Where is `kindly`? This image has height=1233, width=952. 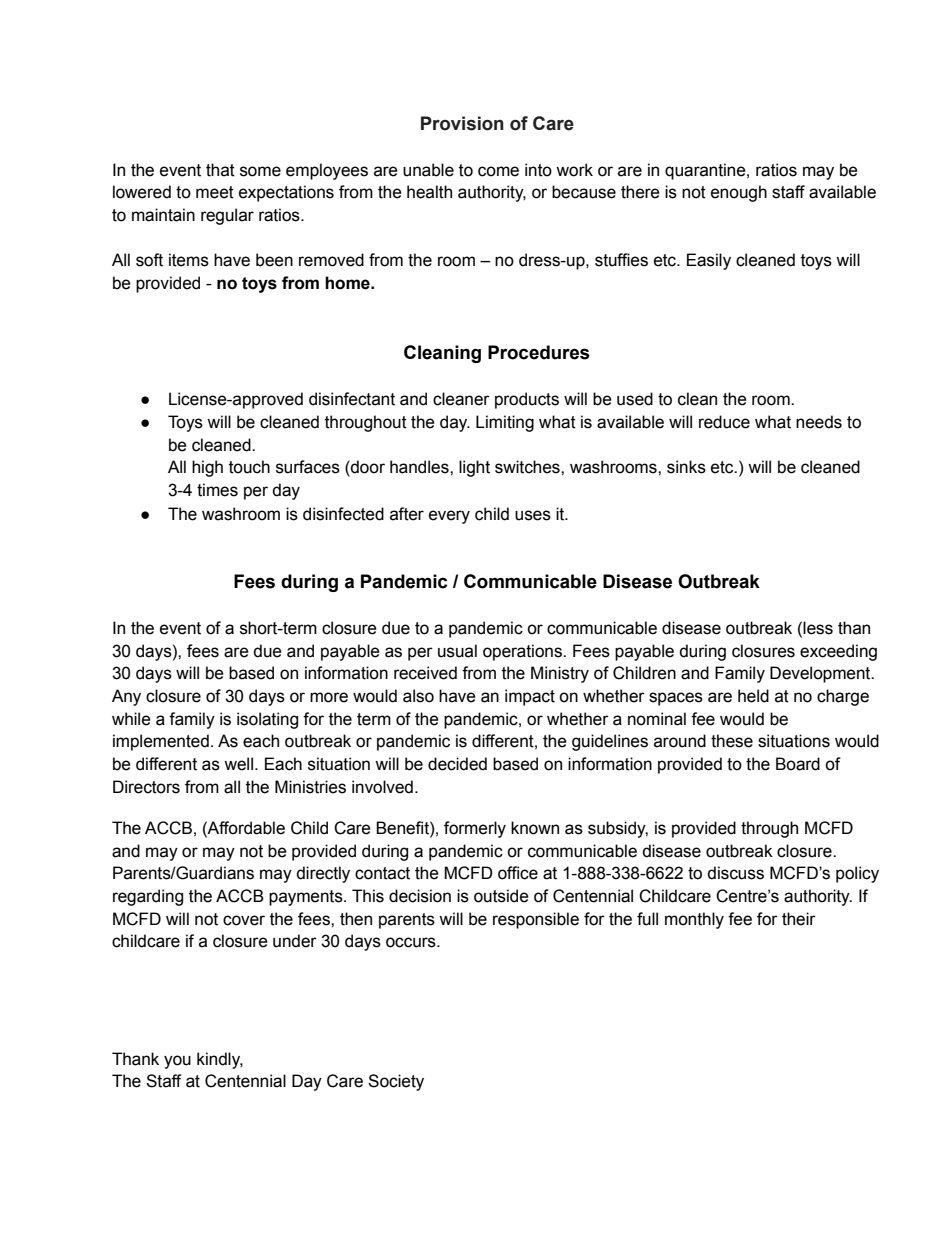 kindly is located at coordinates (220, 1060).
